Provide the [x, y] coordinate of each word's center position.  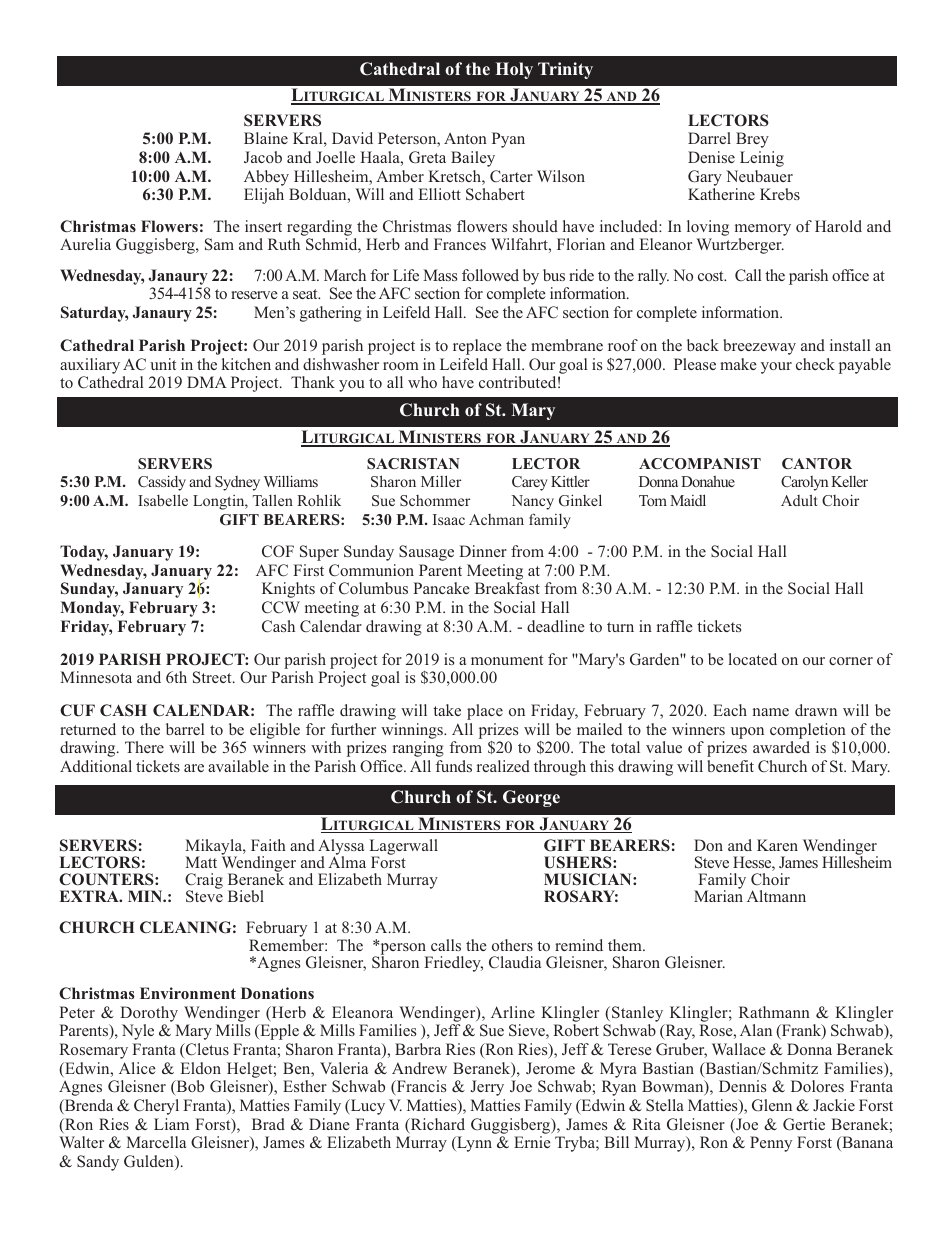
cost [712, 276]
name [771, 712]
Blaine [266, 138]
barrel [185, 729]
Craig [204, 882]
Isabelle [163, 500]
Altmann [776, 896]
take [447, 710]
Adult [799, 500]
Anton [465, 138]
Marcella [156, 1142]
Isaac [449, 519]
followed [490, 275]
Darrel [709, 138]
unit [163, 364]
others [512, 945]
